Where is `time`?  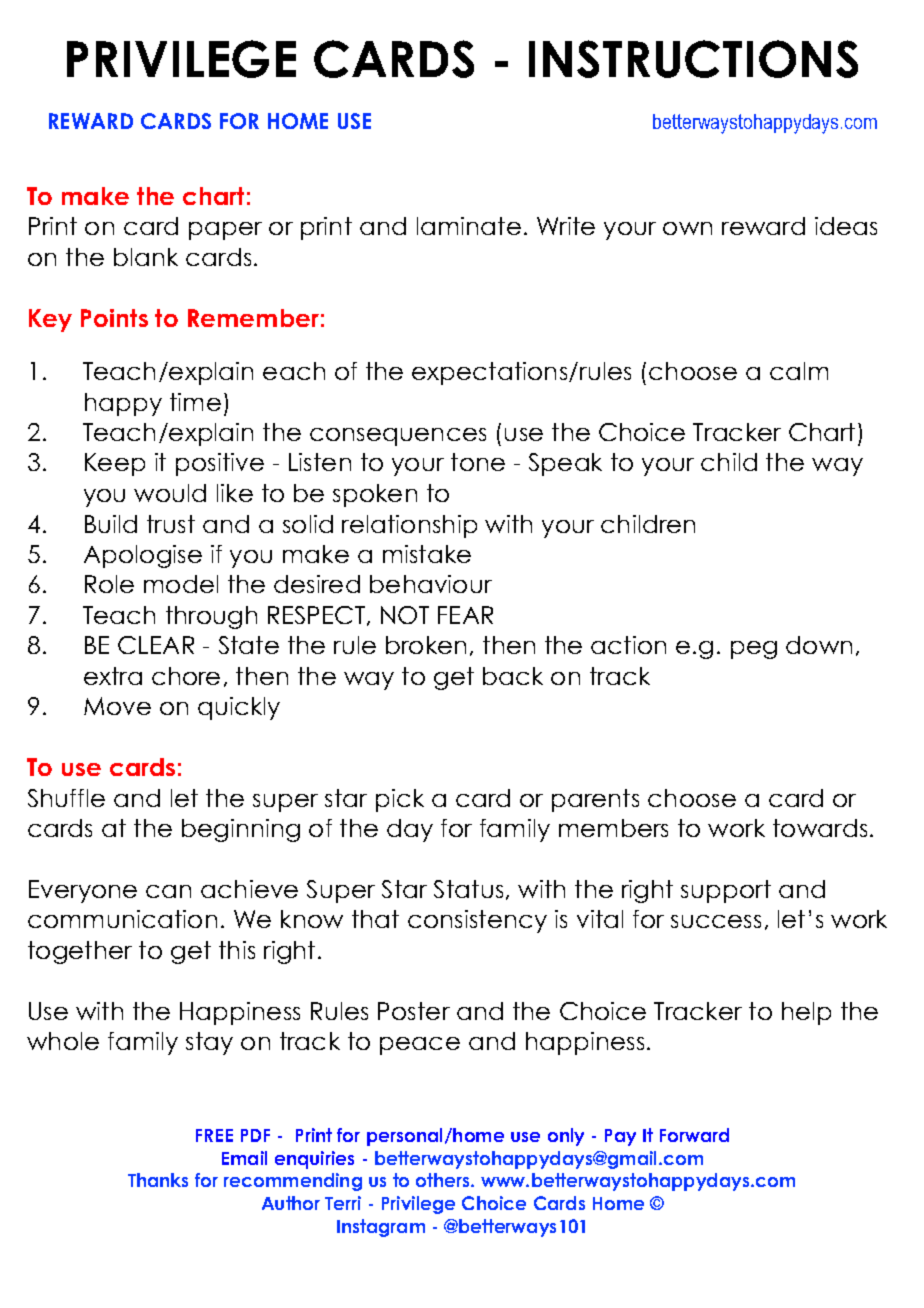
time is located at coordinates (195, 402).
